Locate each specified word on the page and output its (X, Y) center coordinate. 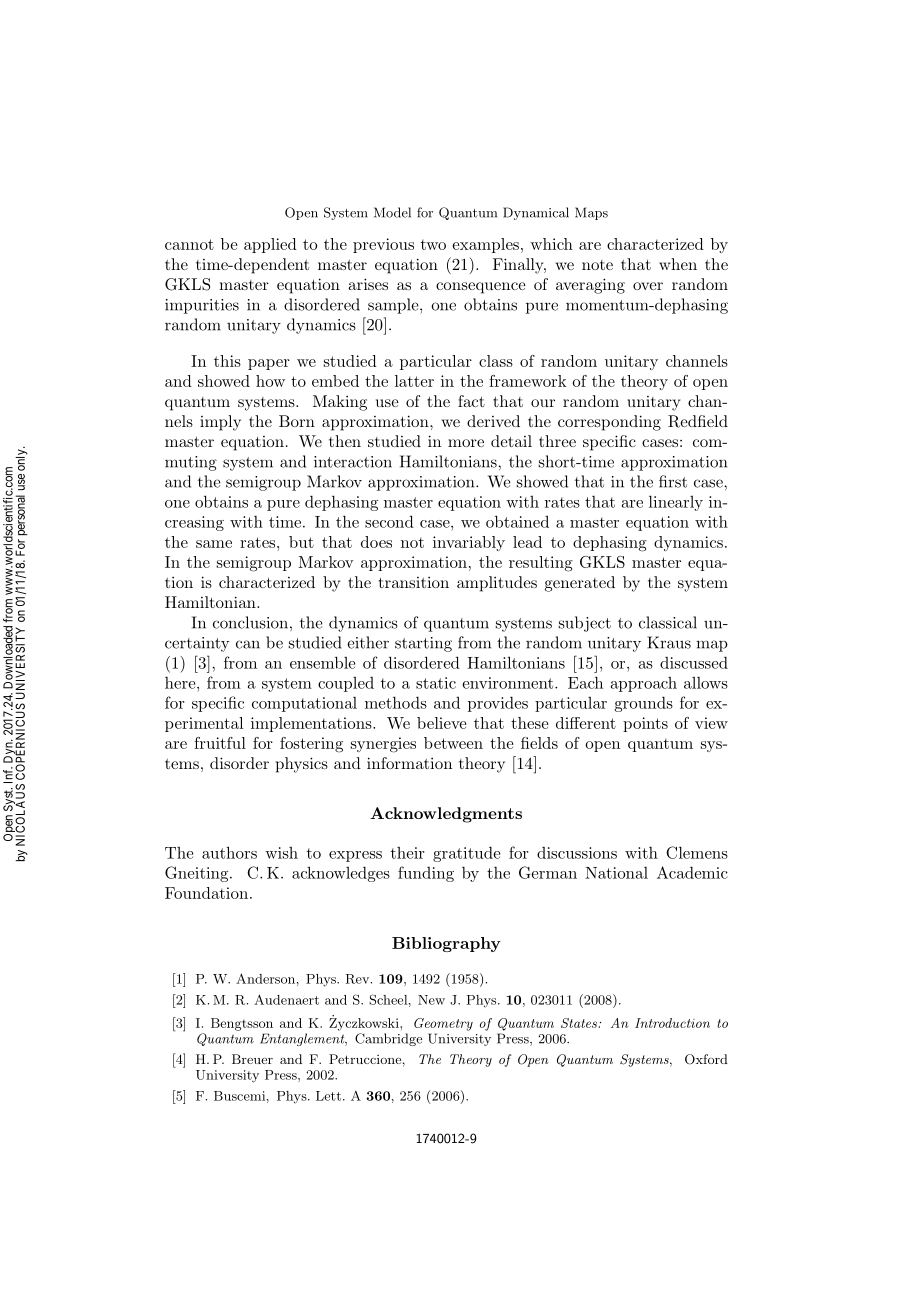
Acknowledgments (446, 815)
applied (270, 245)
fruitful (220, 743)
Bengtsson (242, 1024)
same (214, 544)
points (645, 724)
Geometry (443, 1024)
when (678, 264)
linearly (676, 503)
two (433, 244)
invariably (469, 543)
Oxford (706, 1059)
